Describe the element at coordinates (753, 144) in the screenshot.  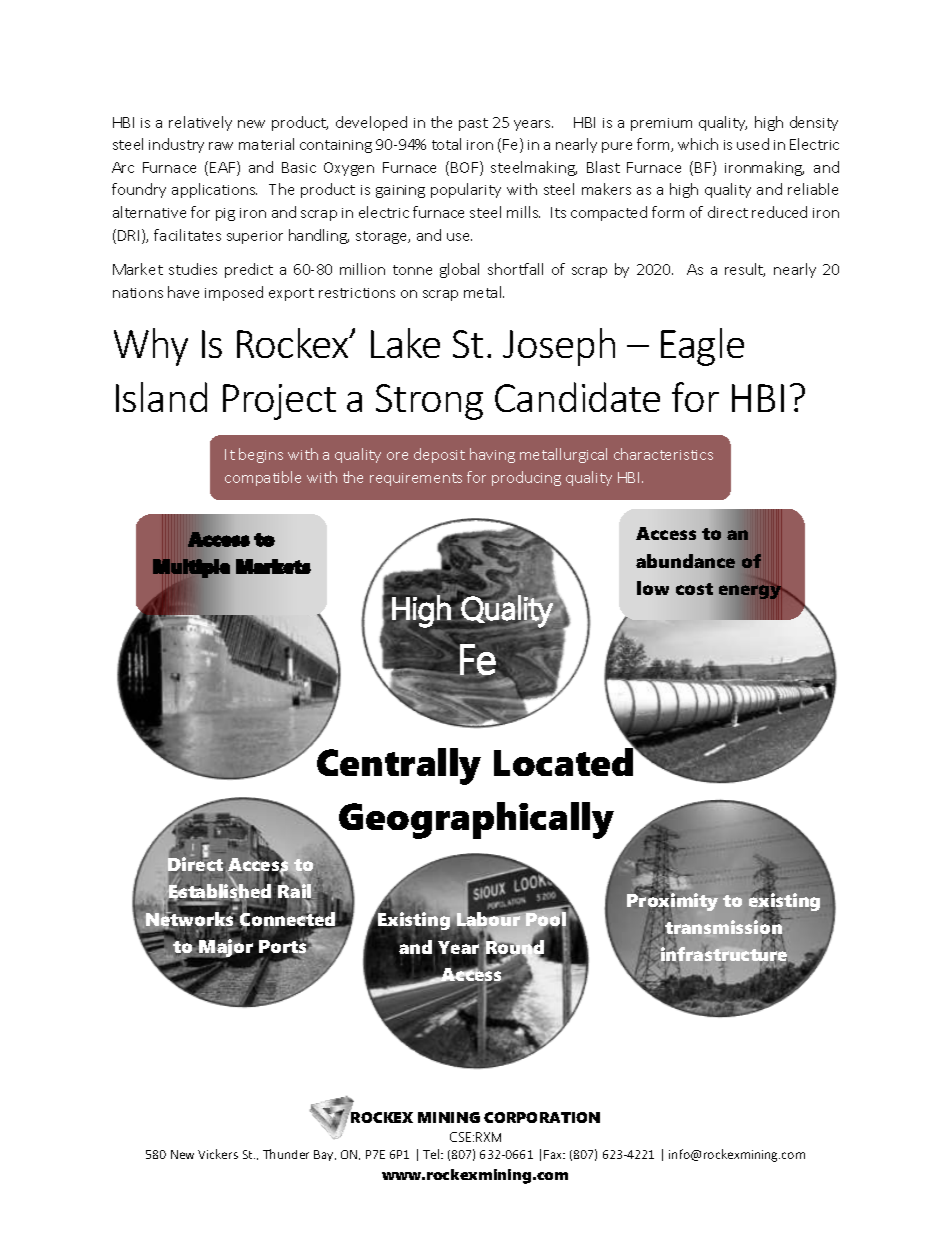
I see `used` at that location.
